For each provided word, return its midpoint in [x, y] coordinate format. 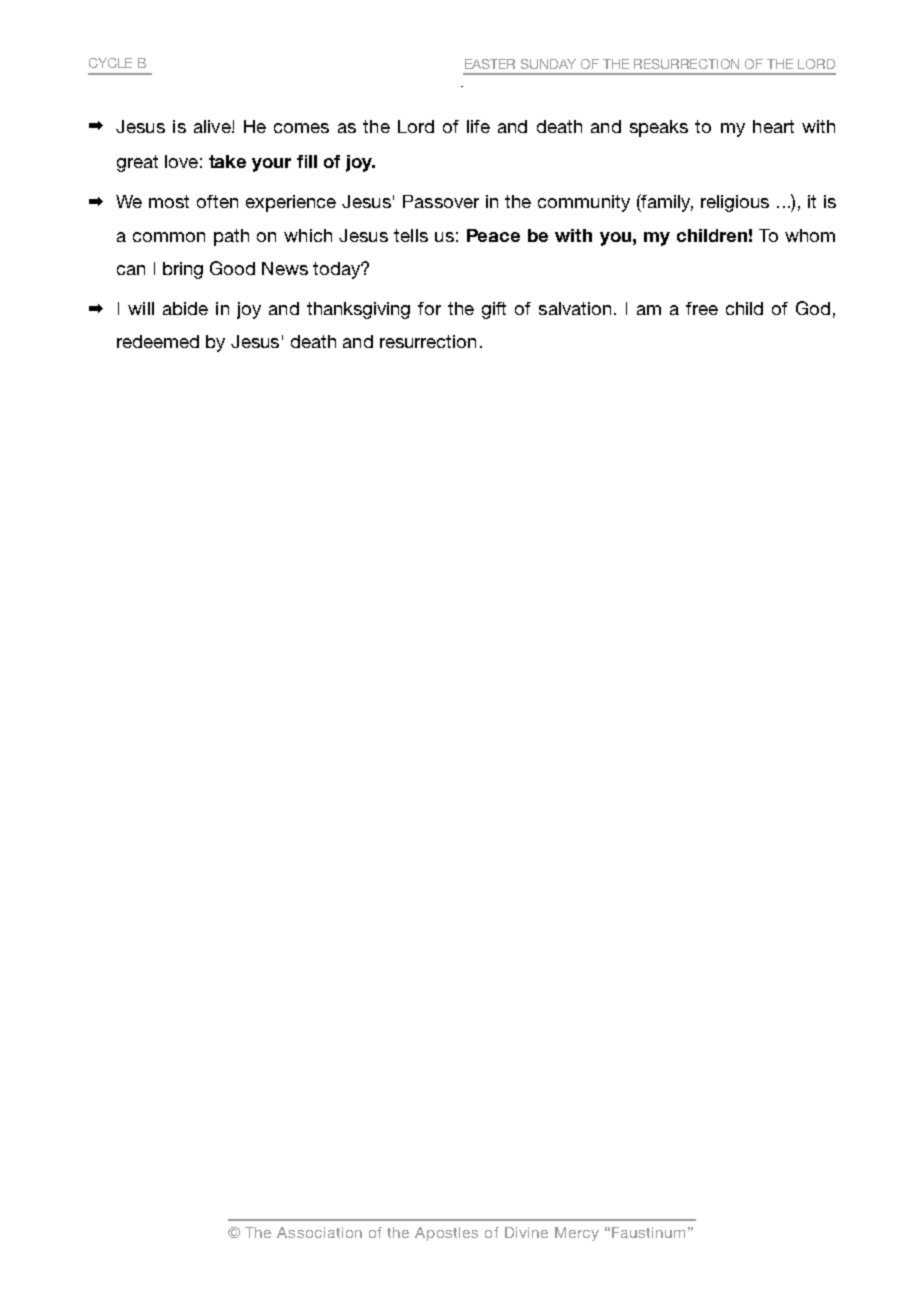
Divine [526, 1232]
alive [213, 126]
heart [773, 126]
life [478, 126]
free [702, 308]
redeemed [158, 341]
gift [494, 310]
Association [319, 1232]
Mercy [577, 1234]
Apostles [446, 1234]
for [429, 308]
